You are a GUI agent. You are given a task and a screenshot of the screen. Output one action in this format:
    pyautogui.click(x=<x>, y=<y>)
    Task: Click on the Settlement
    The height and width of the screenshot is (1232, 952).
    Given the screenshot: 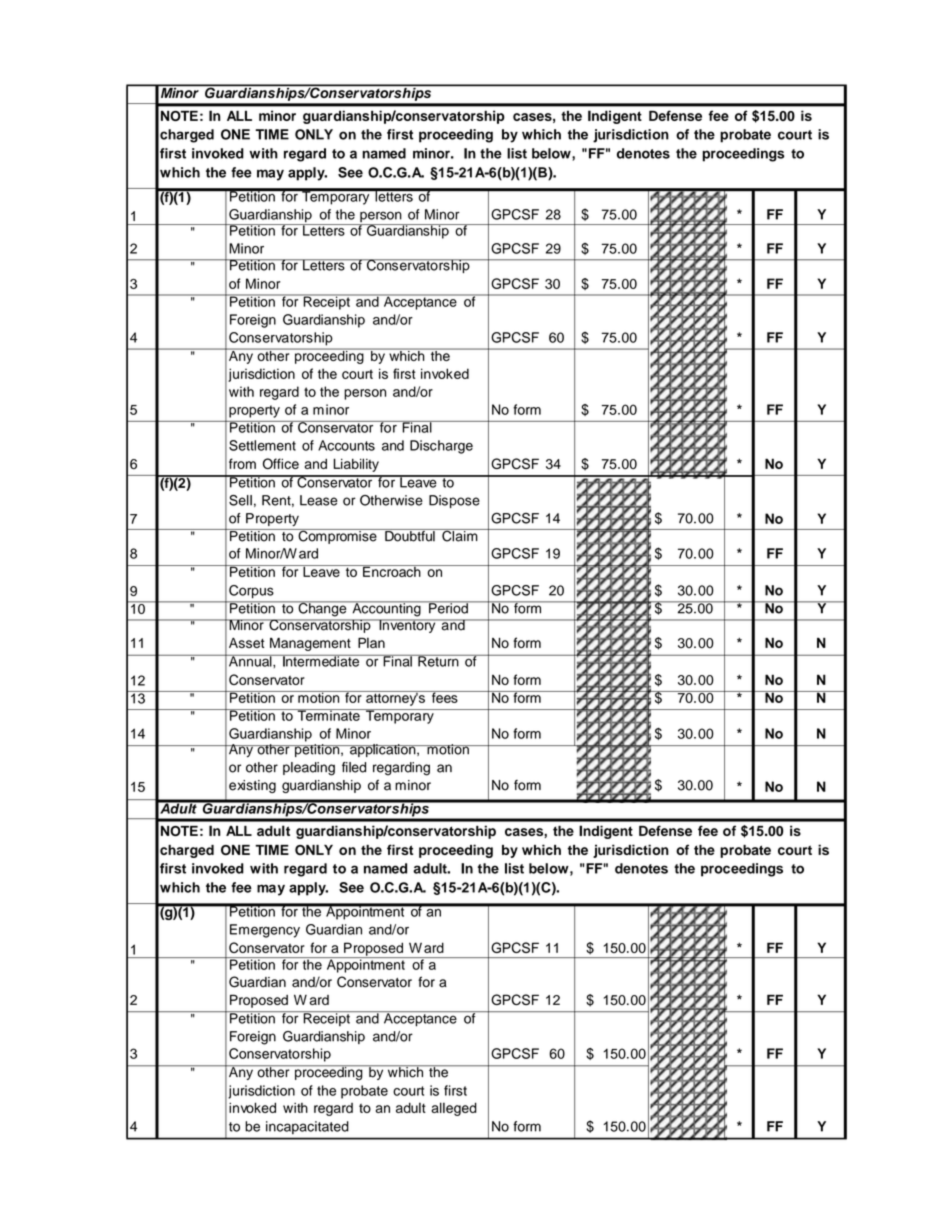 What is the action you would take?
    pyautogui.click(x=262, y=445)
